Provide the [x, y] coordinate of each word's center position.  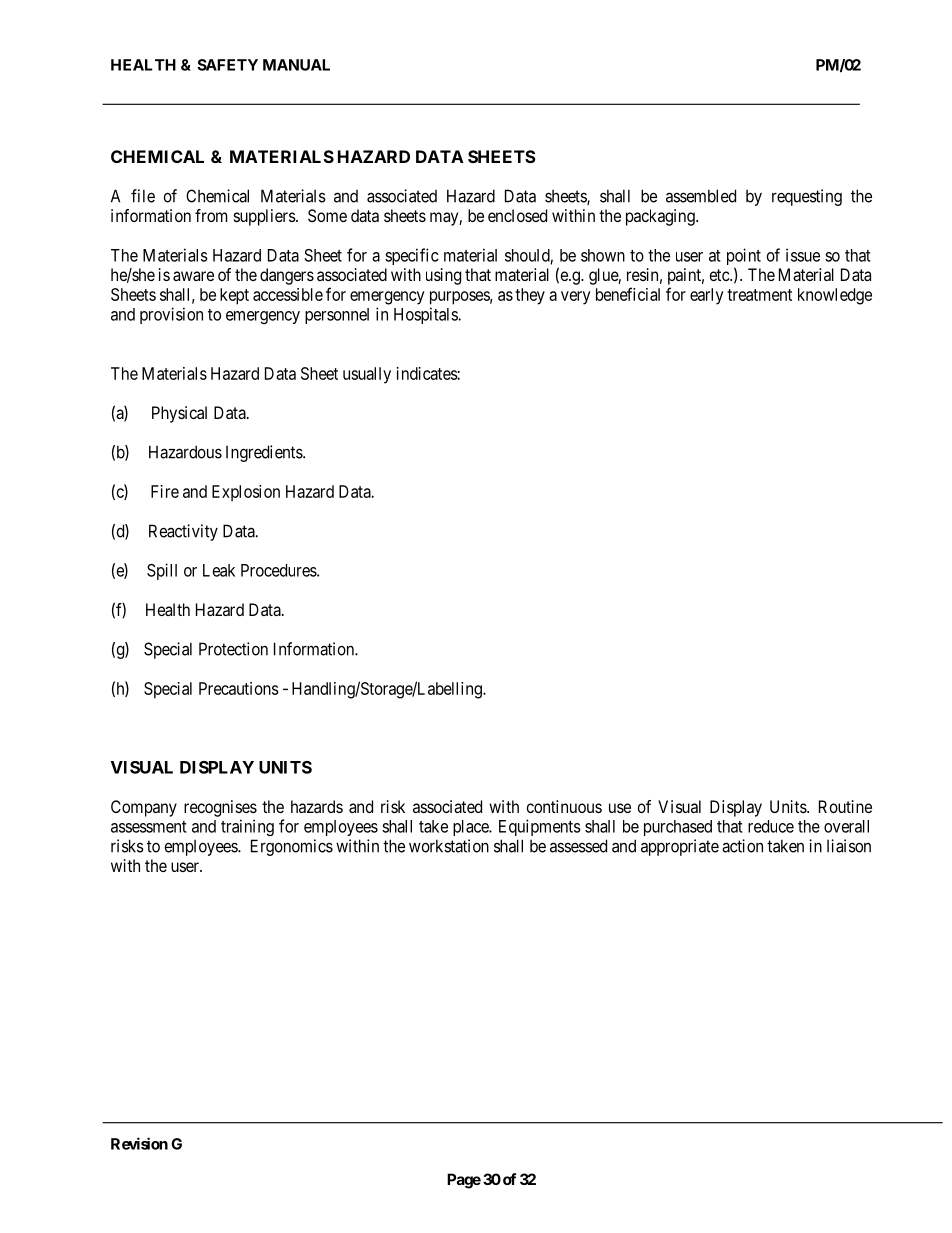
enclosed [517, 215]
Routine [845, 806]
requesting [807, 197]
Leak [219, 570]
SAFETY [227, 65]
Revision [139, 1143]
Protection [233, 649]
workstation [449, 846]
